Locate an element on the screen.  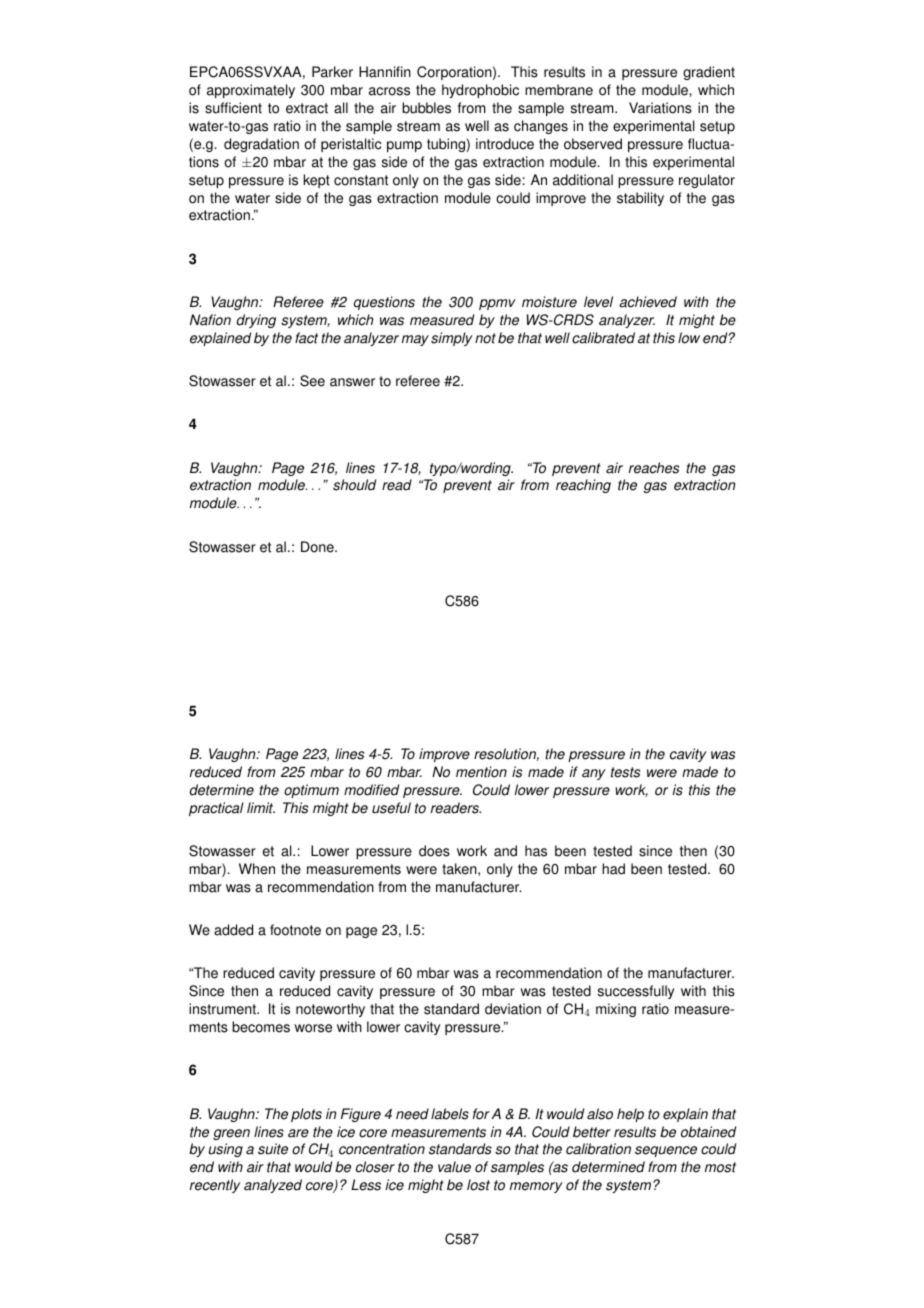
simply is located at coordinates (451, 339).
